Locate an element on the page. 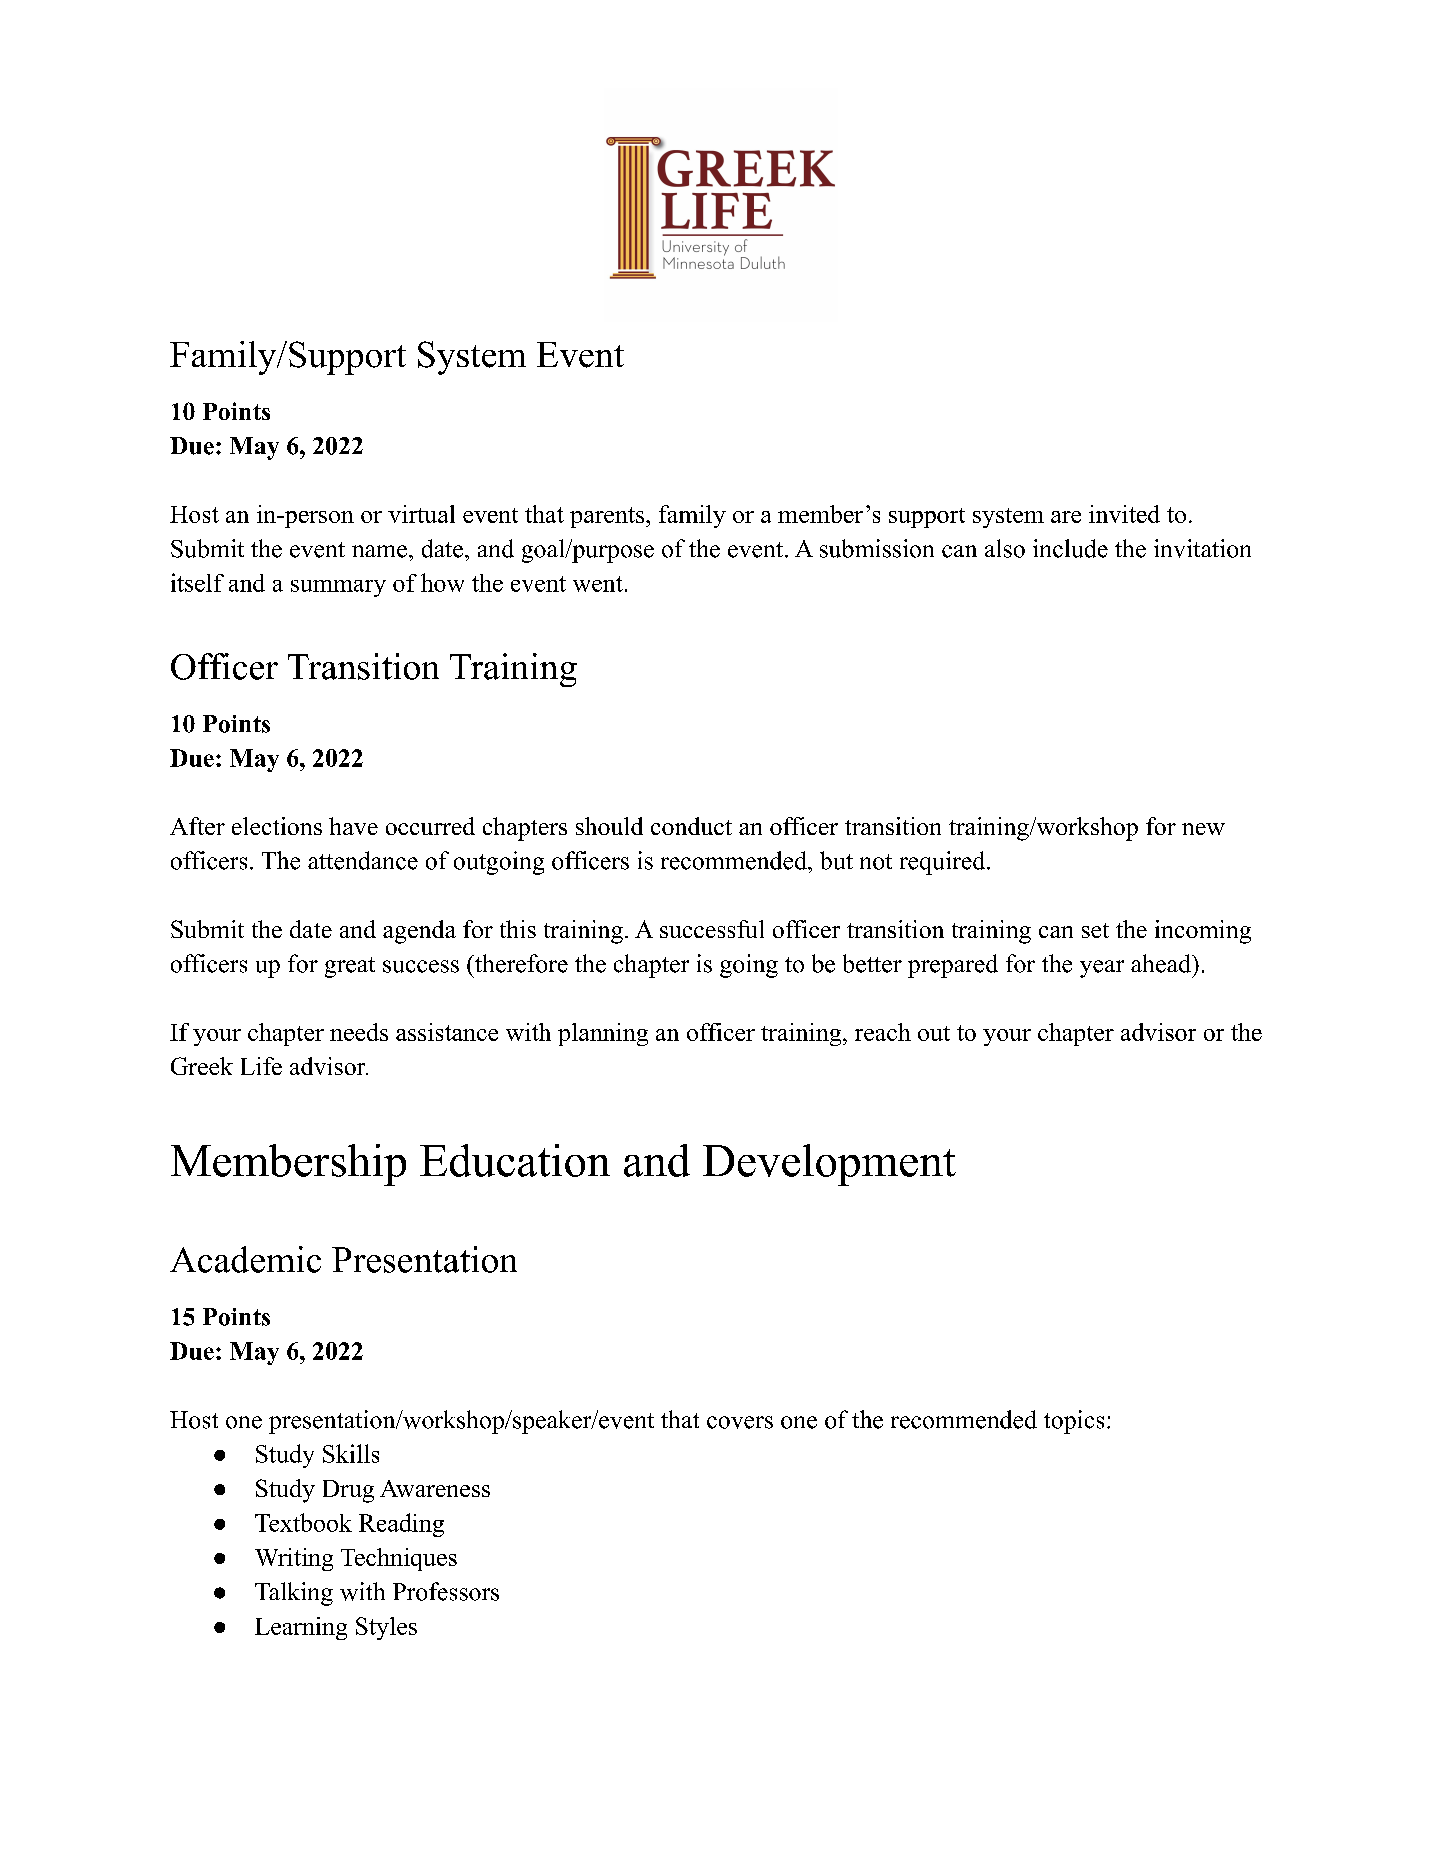 The width and height of the page is (1442, 1867). year is located at coordinates (1102, 969).
